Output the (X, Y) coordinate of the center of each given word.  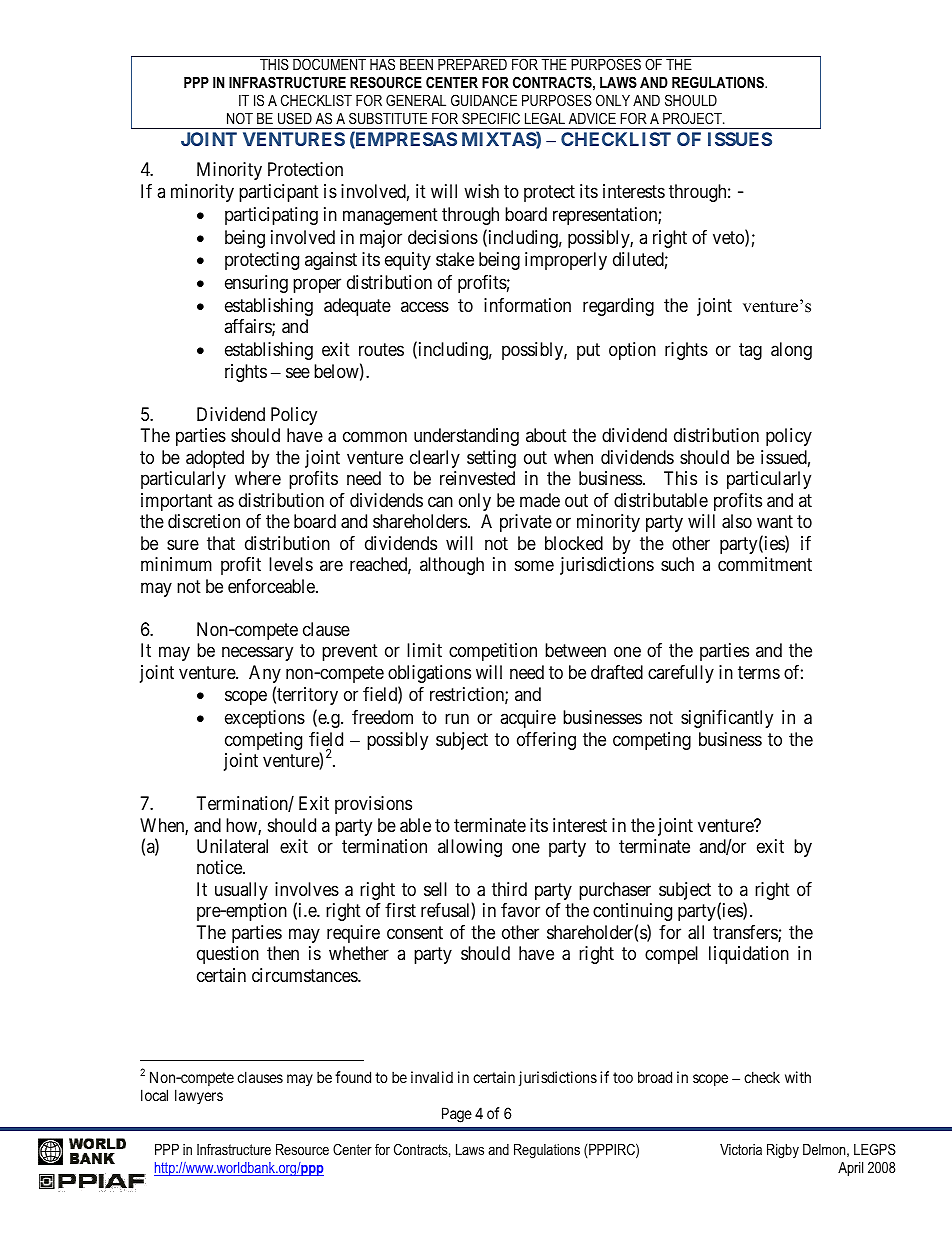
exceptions (265, 719)
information (527, 305)
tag (750, 352)
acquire (528, 719)
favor (520, 910)
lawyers (199, 1096)
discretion (204, 521)
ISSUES (740, 139)
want (775, 522)
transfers (746, 933)
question (228, 955)
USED (295, 118)
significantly (727, 719)
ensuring (256, 284)
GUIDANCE (484, 100)
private (526, 523)
